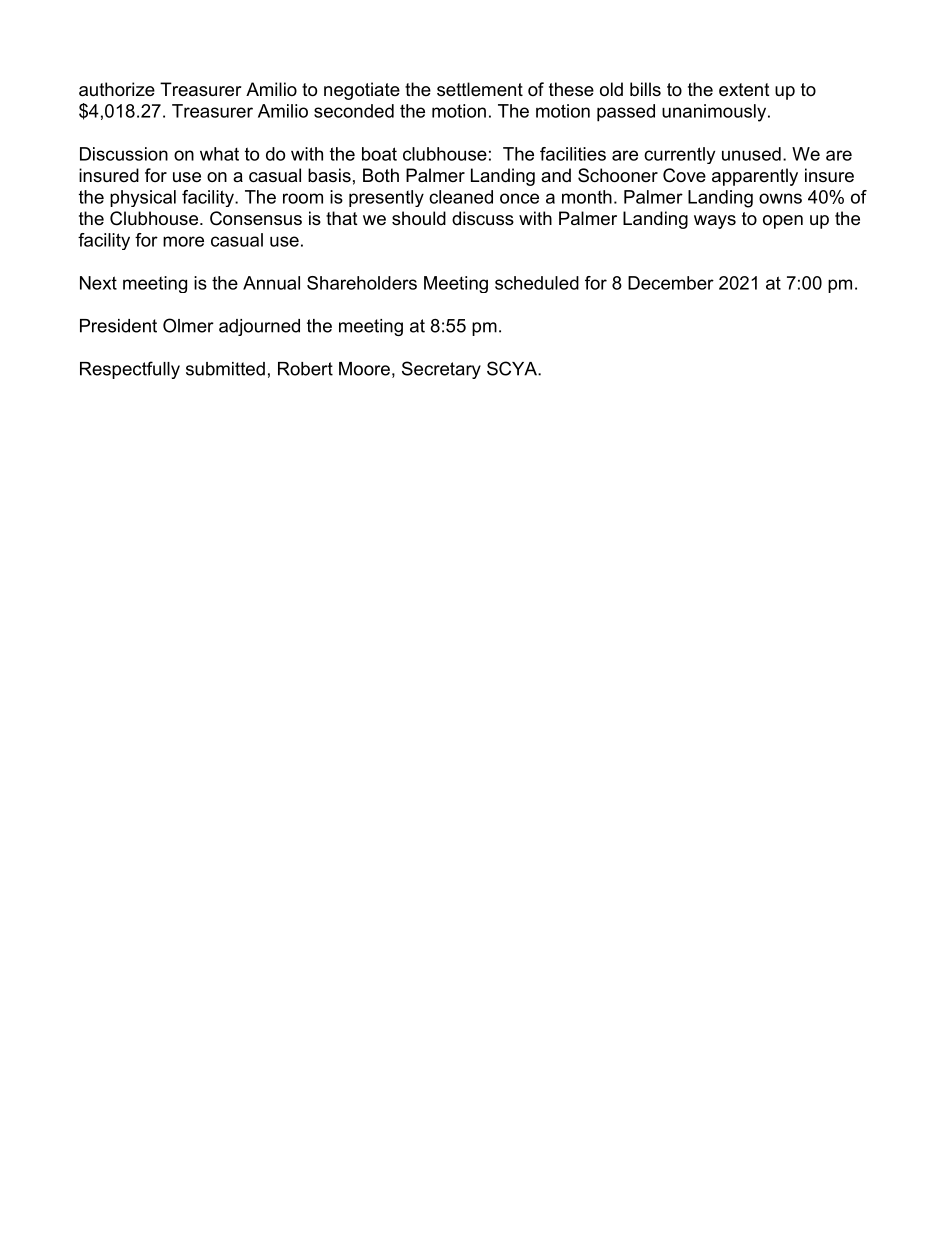 The height and width of the page is (1233, 952). I want to click on Secretary, so click(441, 370).
